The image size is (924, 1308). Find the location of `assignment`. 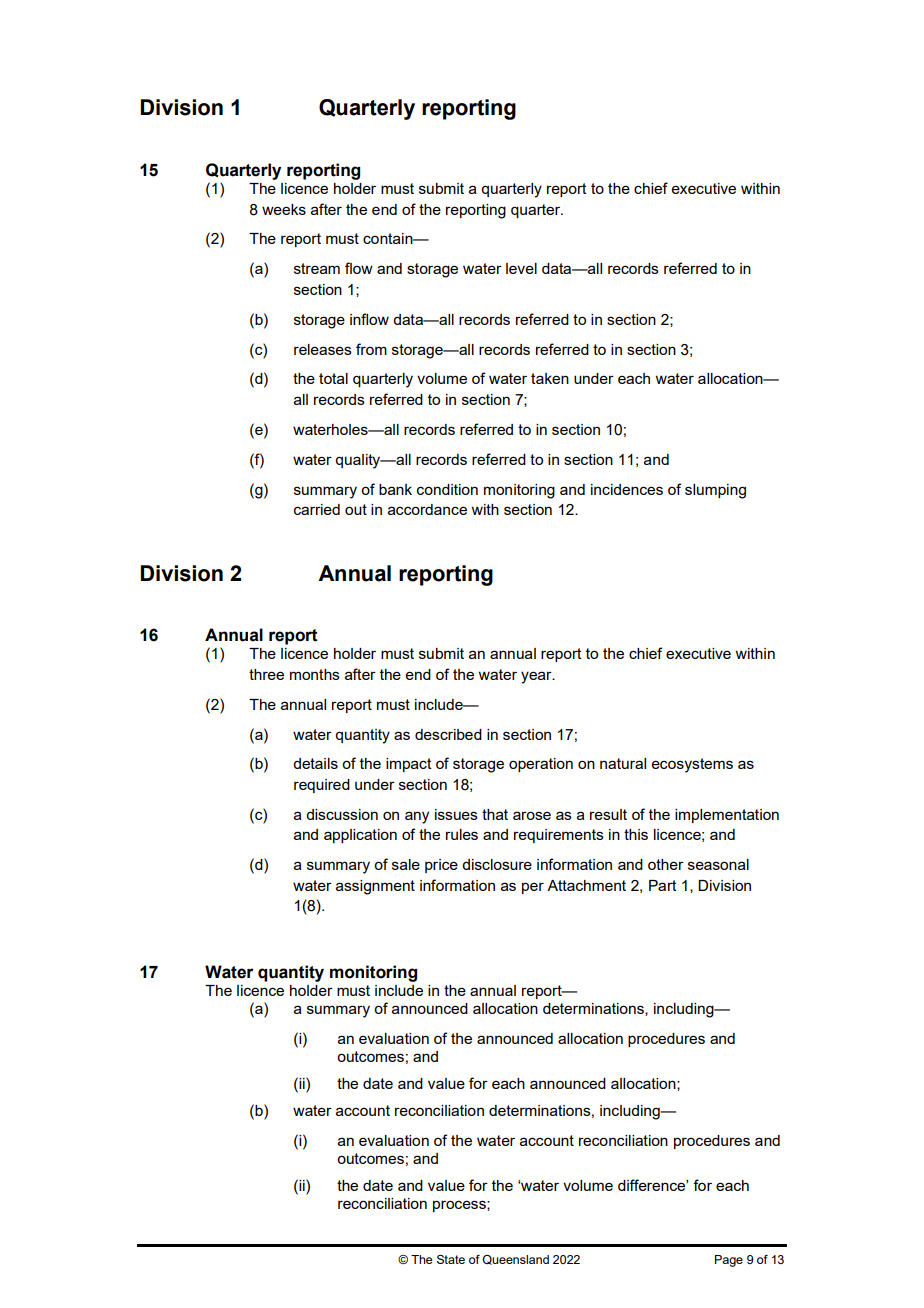

assignment is located at coordinates (375, 887).
